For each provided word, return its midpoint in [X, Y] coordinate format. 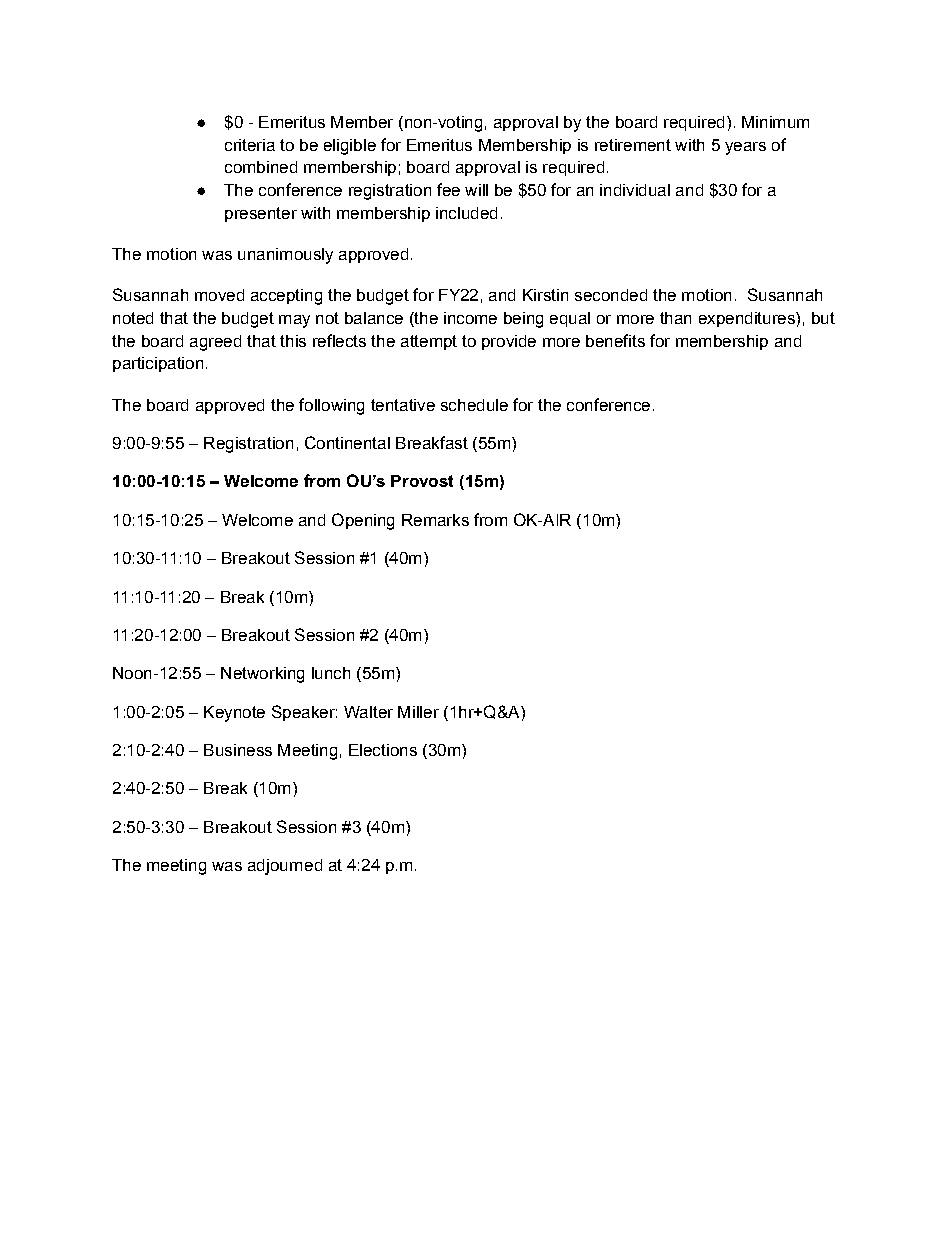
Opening [363, 521]
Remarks [435, 520]
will [476, 190]
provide [509, 342]
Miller [418, 712]
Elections [383, 750]
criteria [250, 145]
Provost [422, 481]
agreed [215, 343]
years [745, 148]
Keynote [234, 714]
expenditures [748, 319]
